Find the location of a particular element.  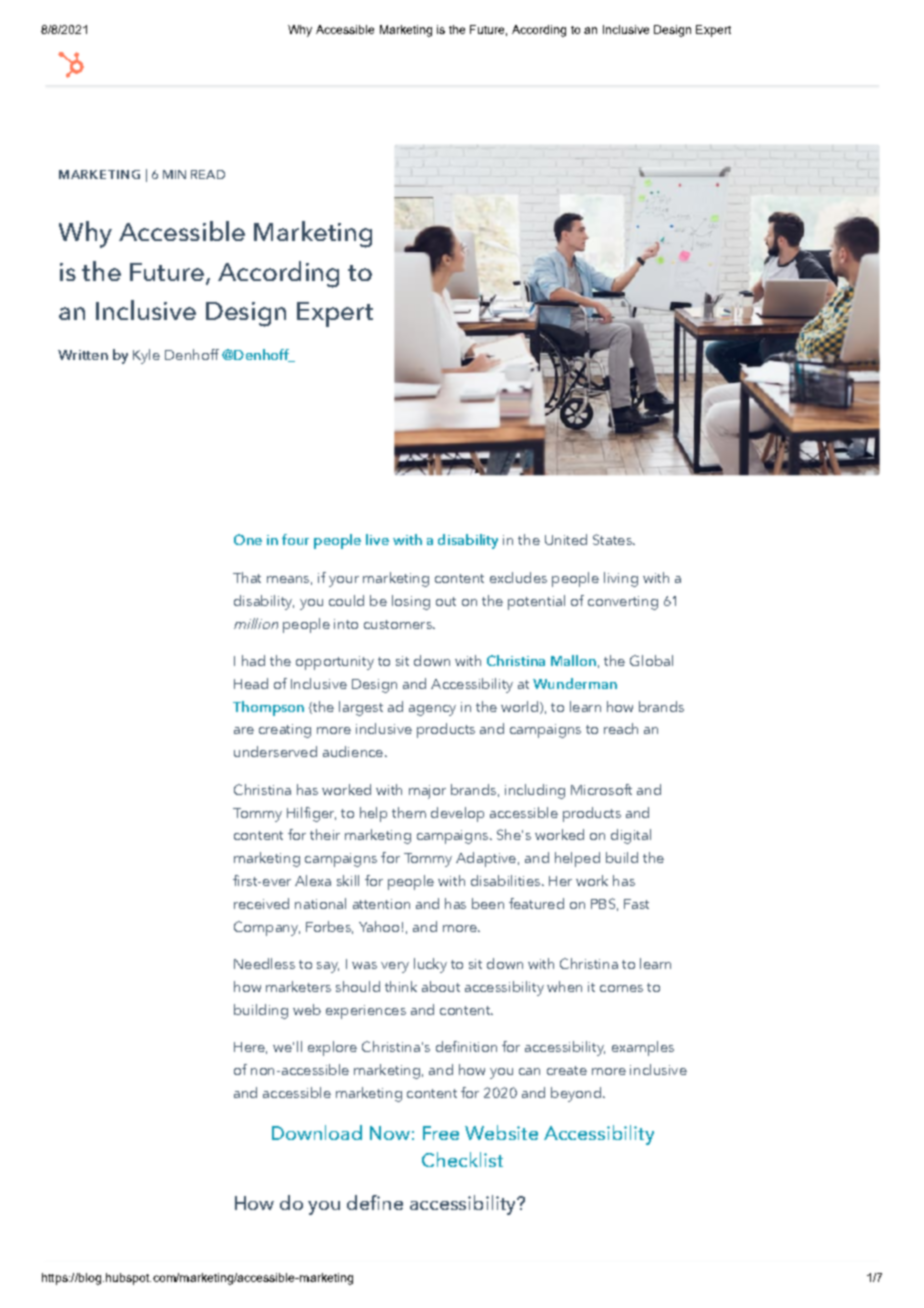

MIN is located at coordinates (174, 174).
